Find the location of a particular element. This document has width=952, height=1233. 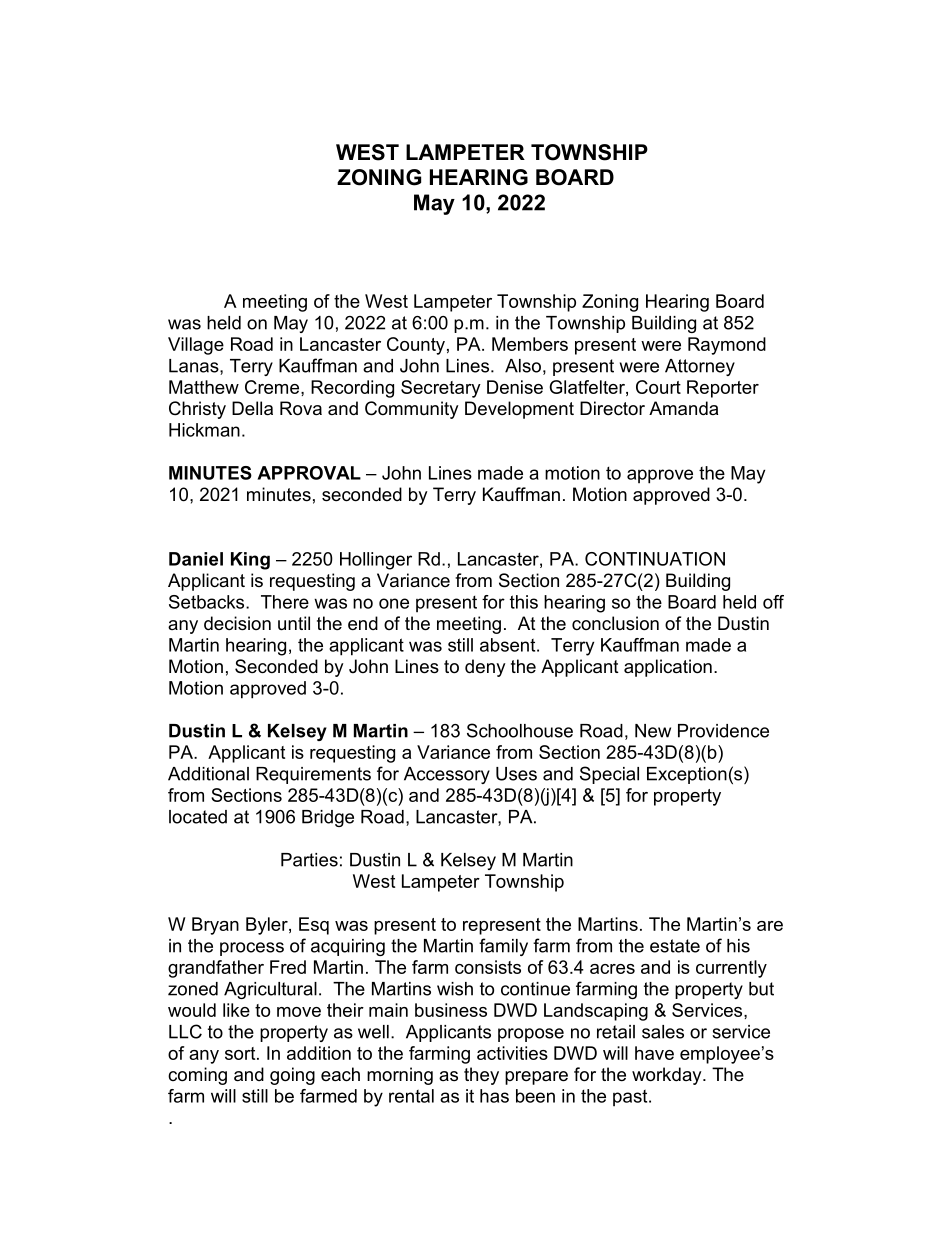

CONTINUATION is located at coordinates (655, 559).
